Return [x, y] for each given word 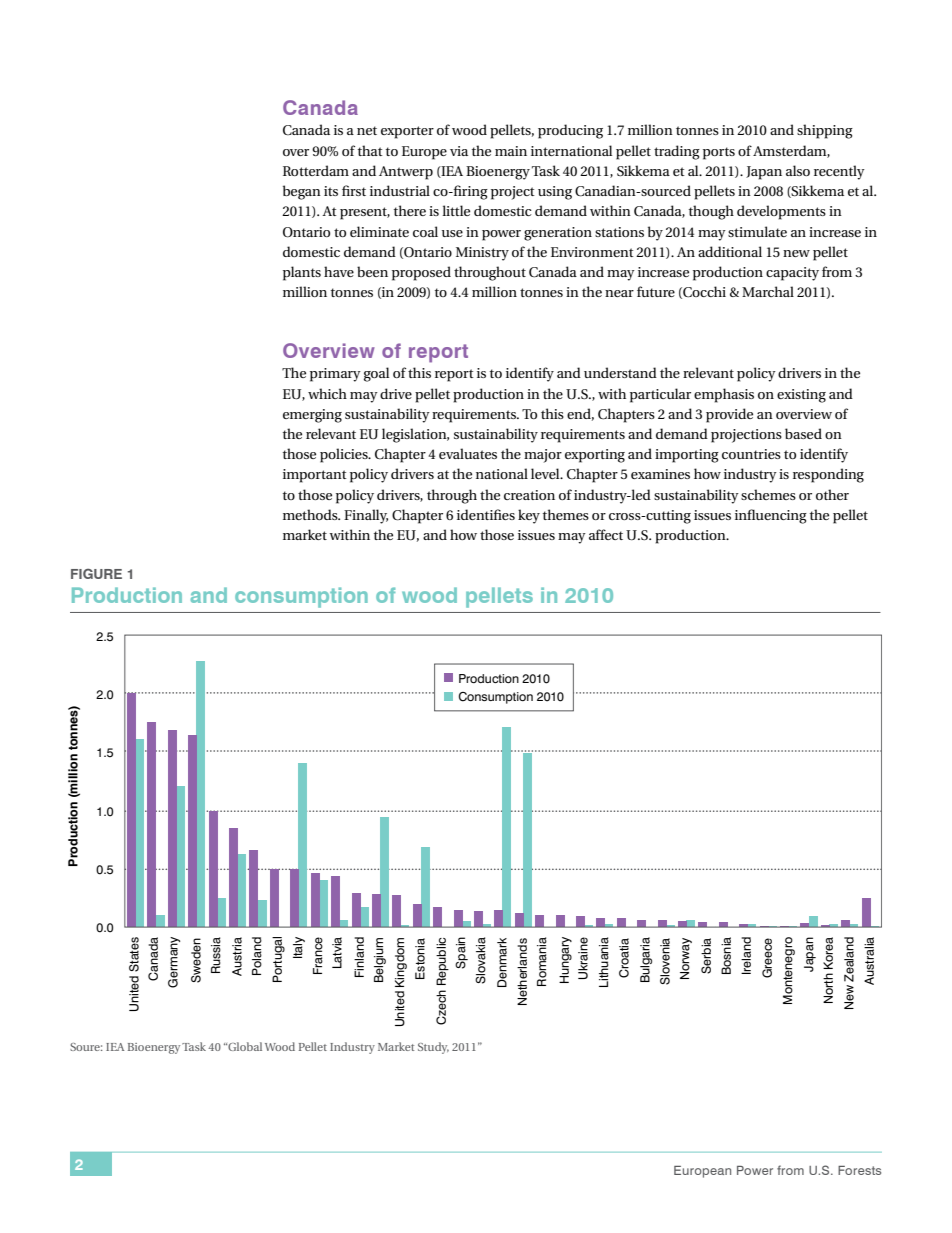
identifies [486, 514]
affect [606, 534]
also [798, 170]
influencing [771, 516]
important [315, 476]
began [302, 192]
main [511, 151]
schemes [768, 494]
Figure [96, 573]
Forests [859, 1170]
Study [433, 1048]
